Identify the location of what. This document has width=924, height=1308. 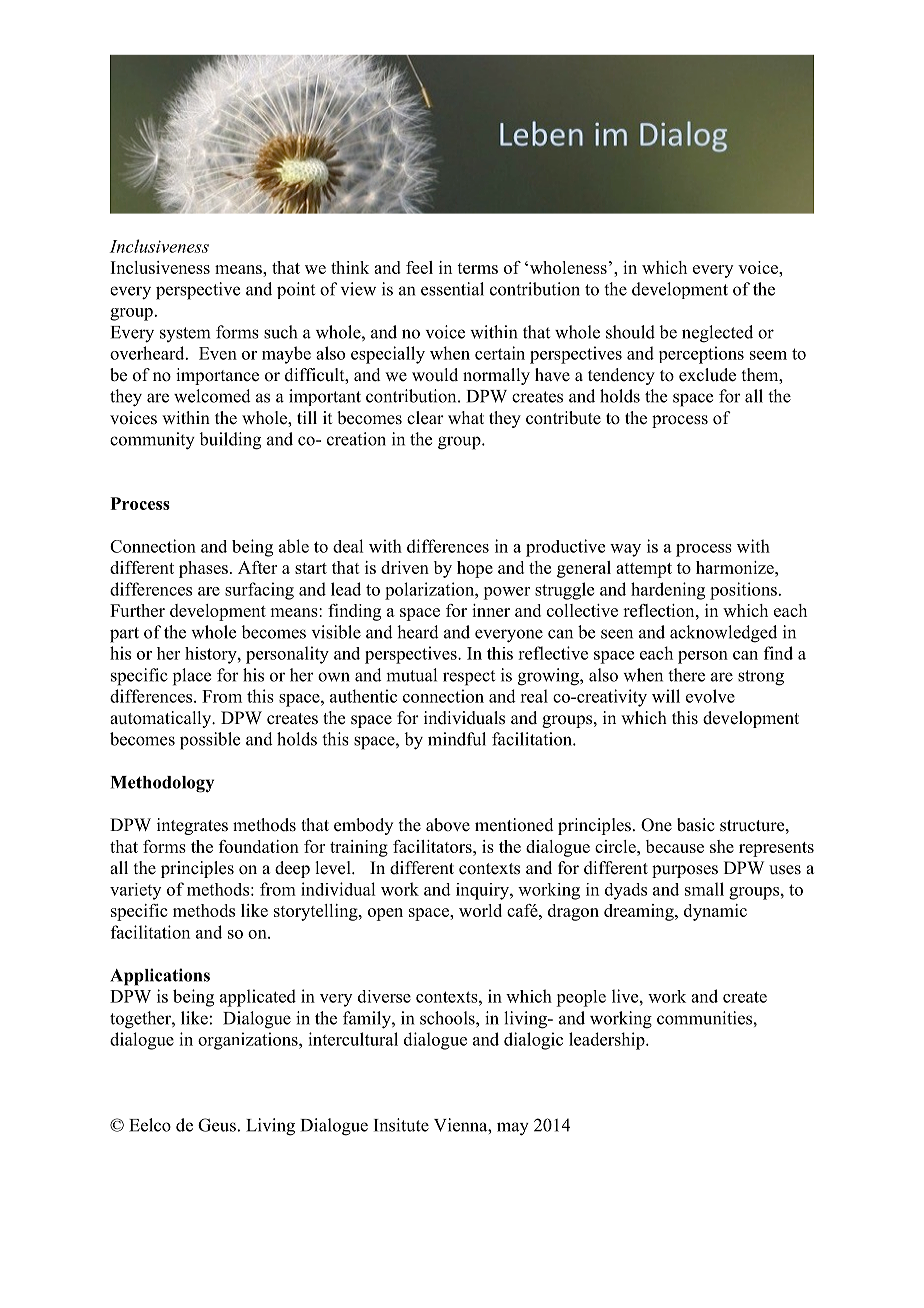
(466, 417).
